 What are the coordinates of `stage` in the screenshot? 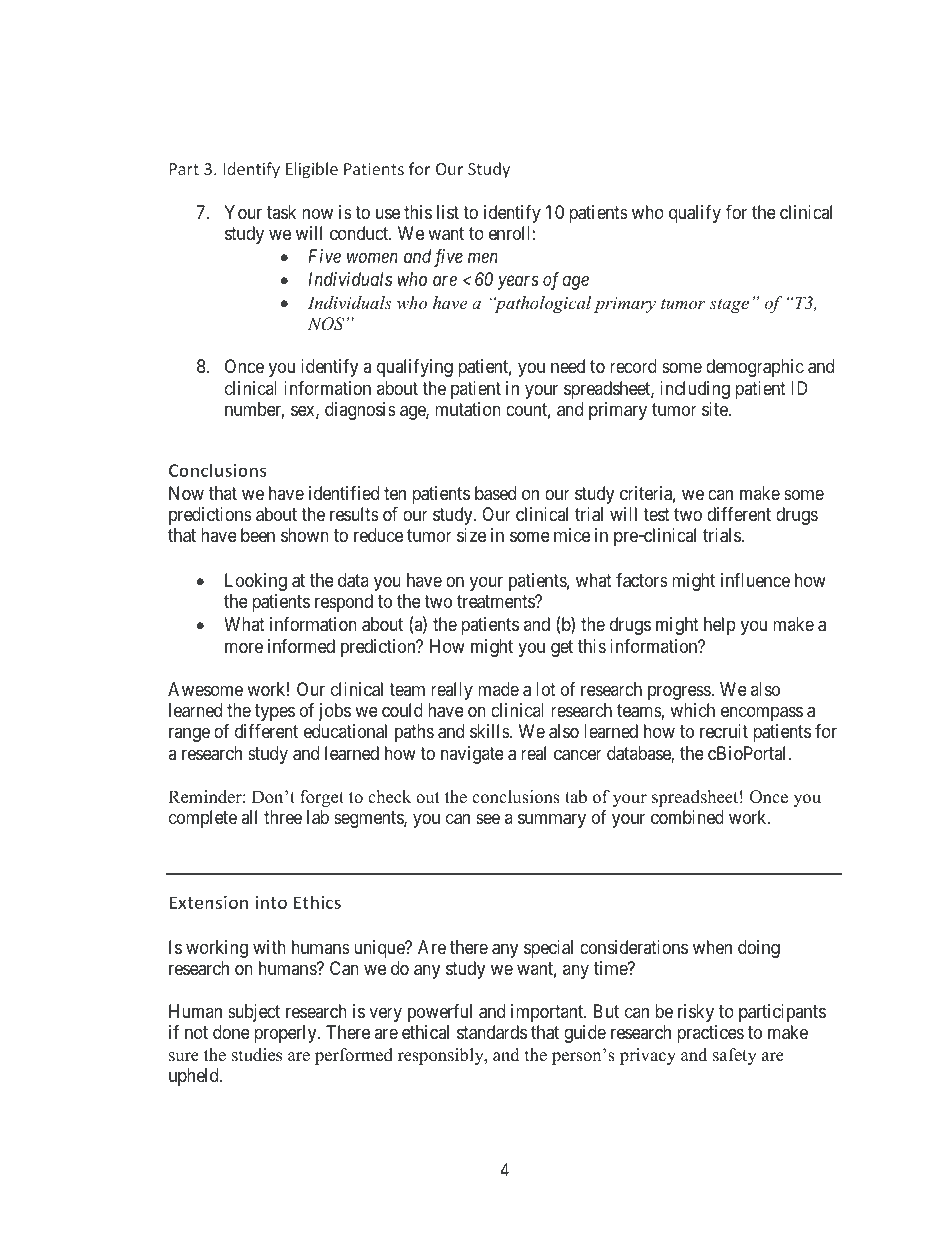 It's located at (729, 305).
